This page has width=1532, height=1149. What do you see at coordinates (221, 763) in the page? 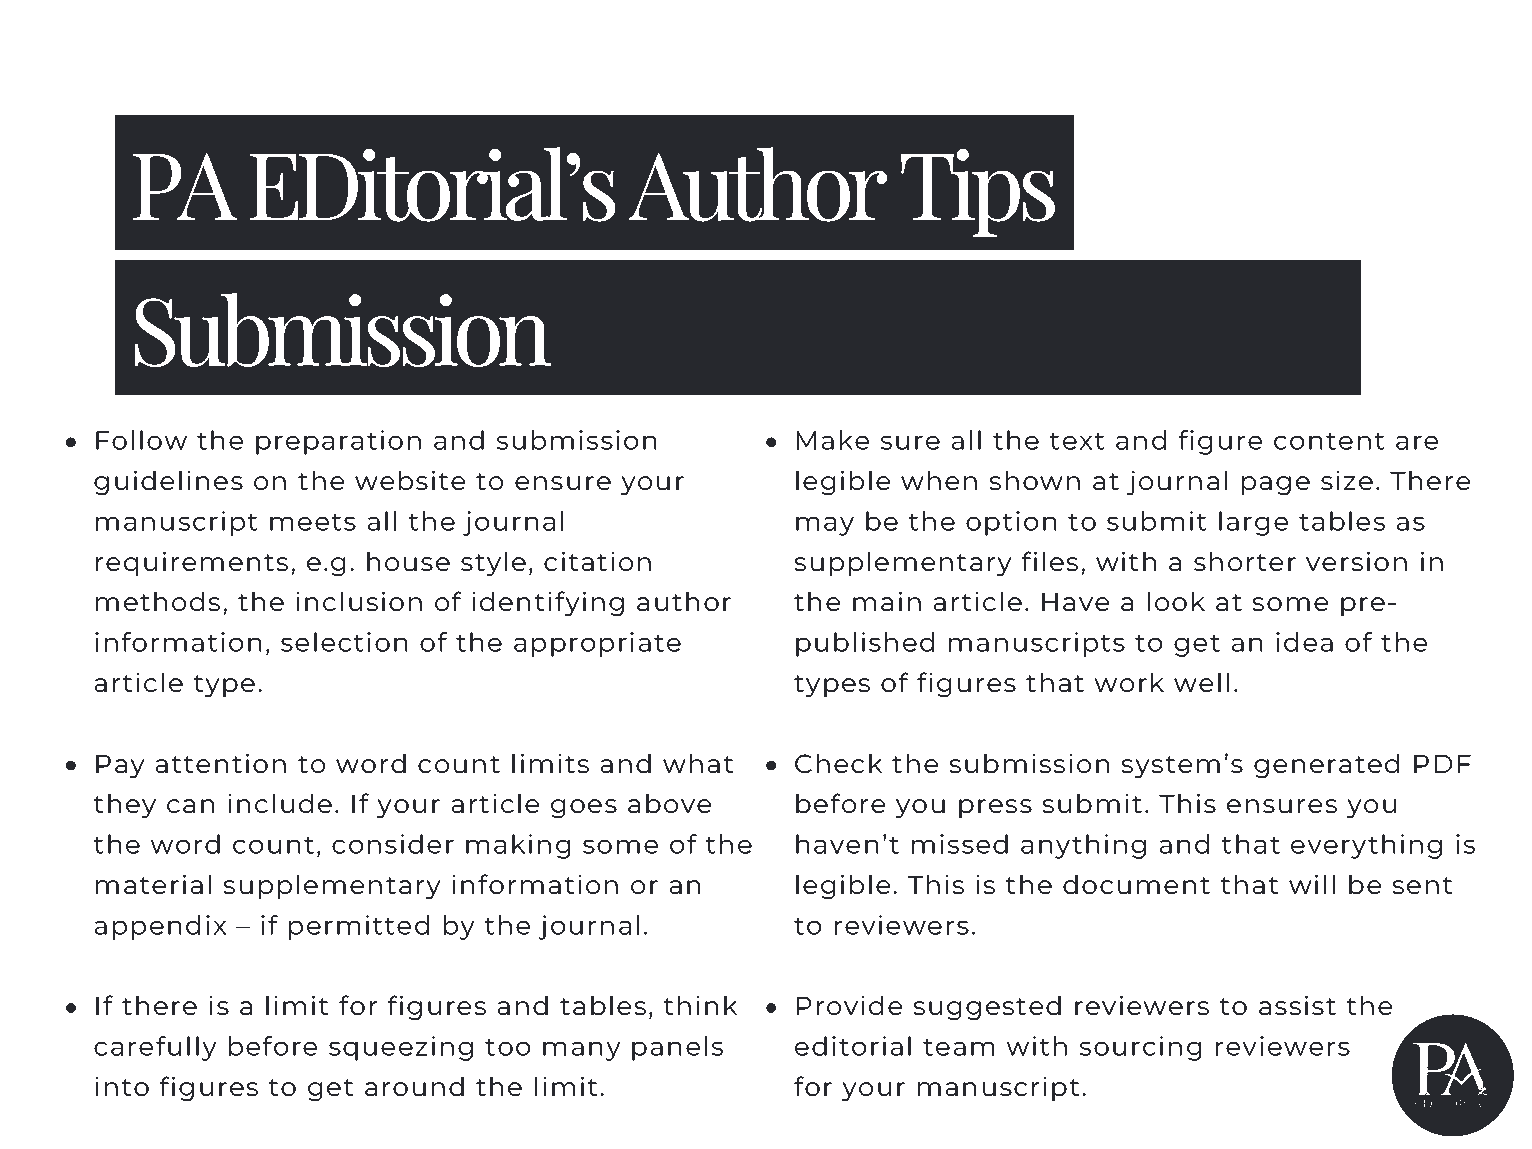
I see `attention` at bounding box center [221, 763].
